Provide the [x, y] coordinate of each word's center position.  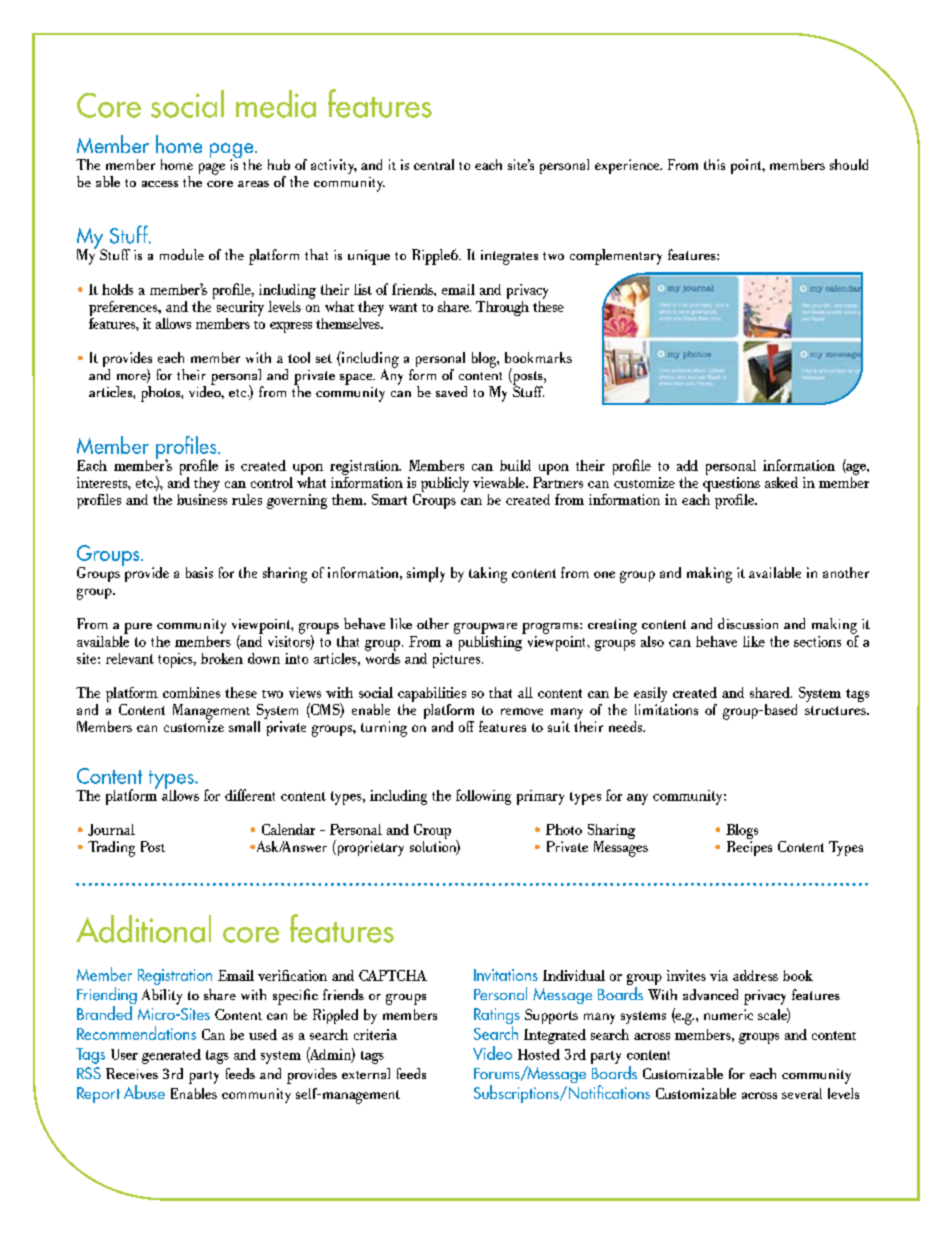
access [160, 184]
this [714, 164]
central [434, 164]
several [802, 1093]
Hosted [539, 1054]
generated [171, 1056]
